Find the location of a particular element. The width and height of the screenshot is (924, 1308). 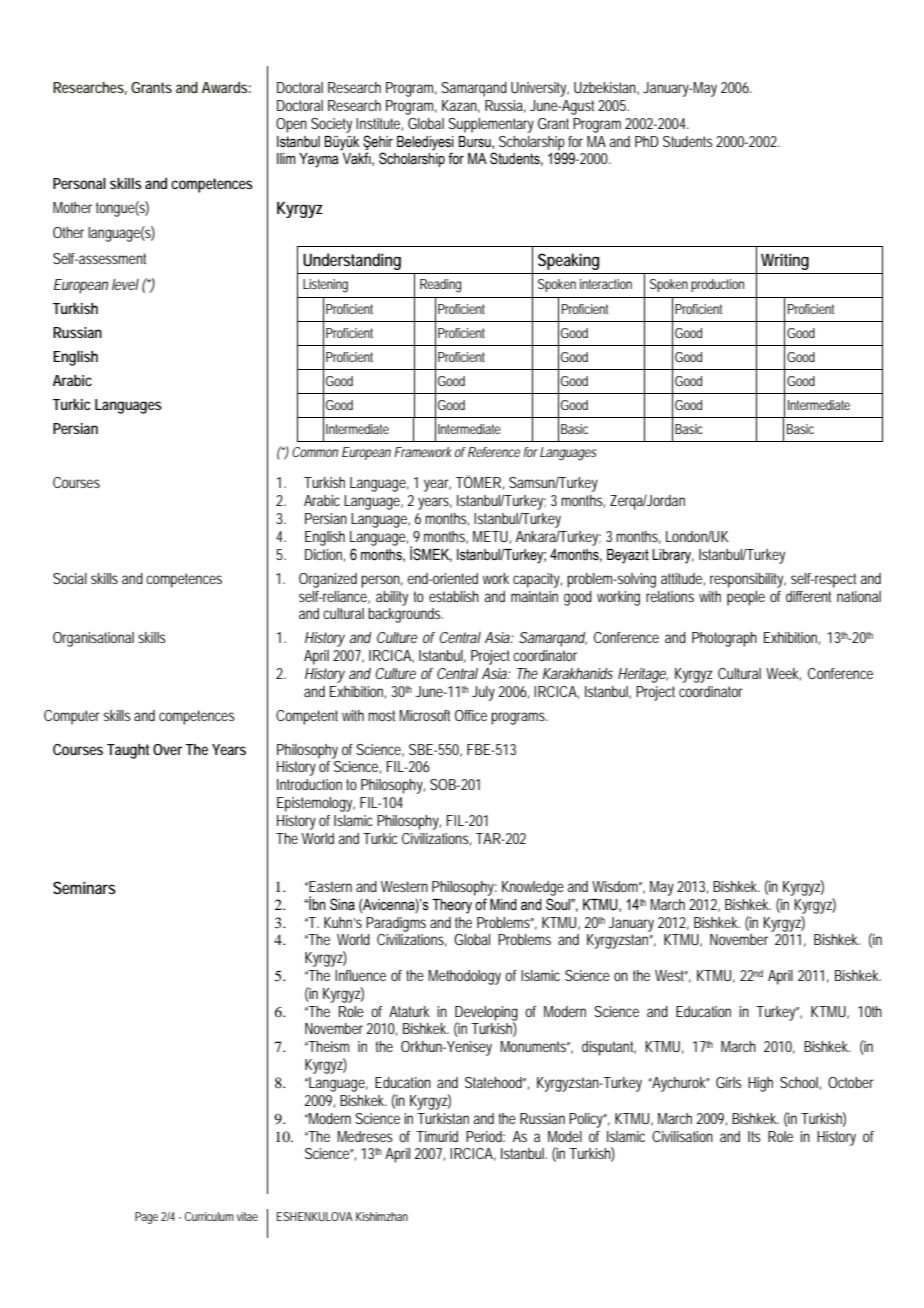

Awards is located at coordinates (225, 87).
